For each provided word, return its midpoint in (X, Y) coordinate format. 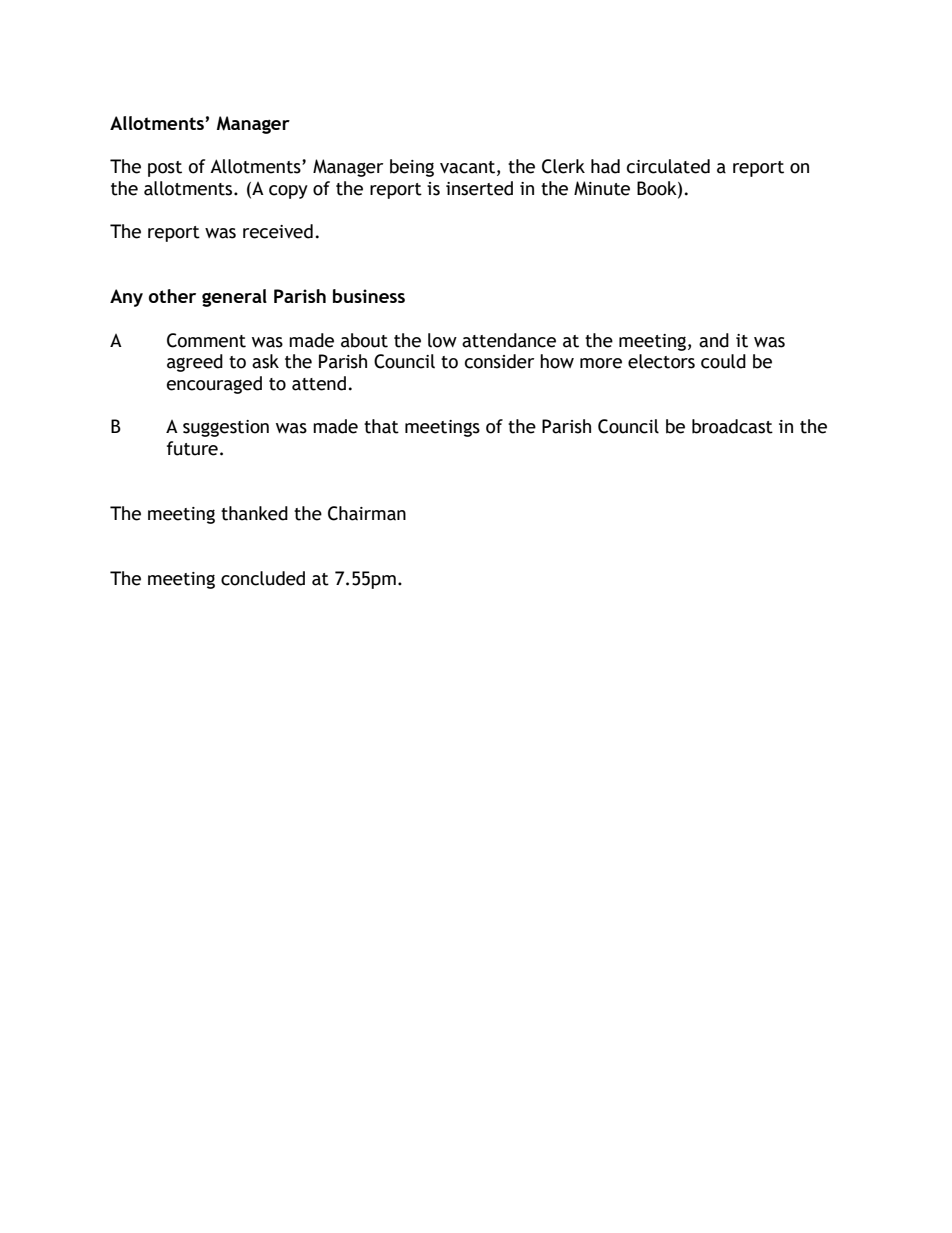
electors (661, 361)
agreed (195, 363)
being (412, 168)
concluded (263, 578)
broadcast (732, 426)
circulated (668, 166)
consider (499, 361)
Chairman (367, 513)
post (165, 169)
